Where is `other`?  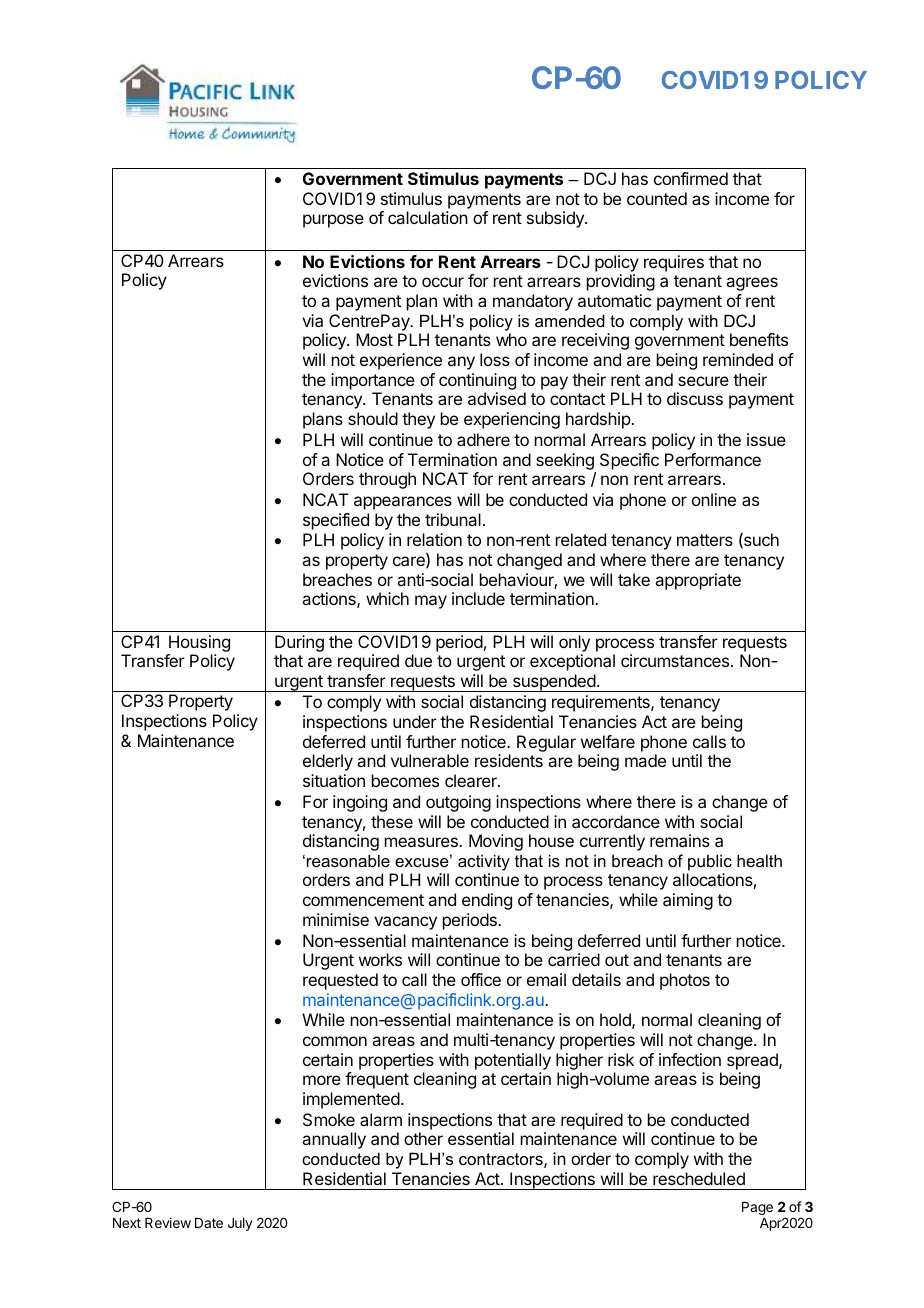
other is located at coordinates (423, 1138).
